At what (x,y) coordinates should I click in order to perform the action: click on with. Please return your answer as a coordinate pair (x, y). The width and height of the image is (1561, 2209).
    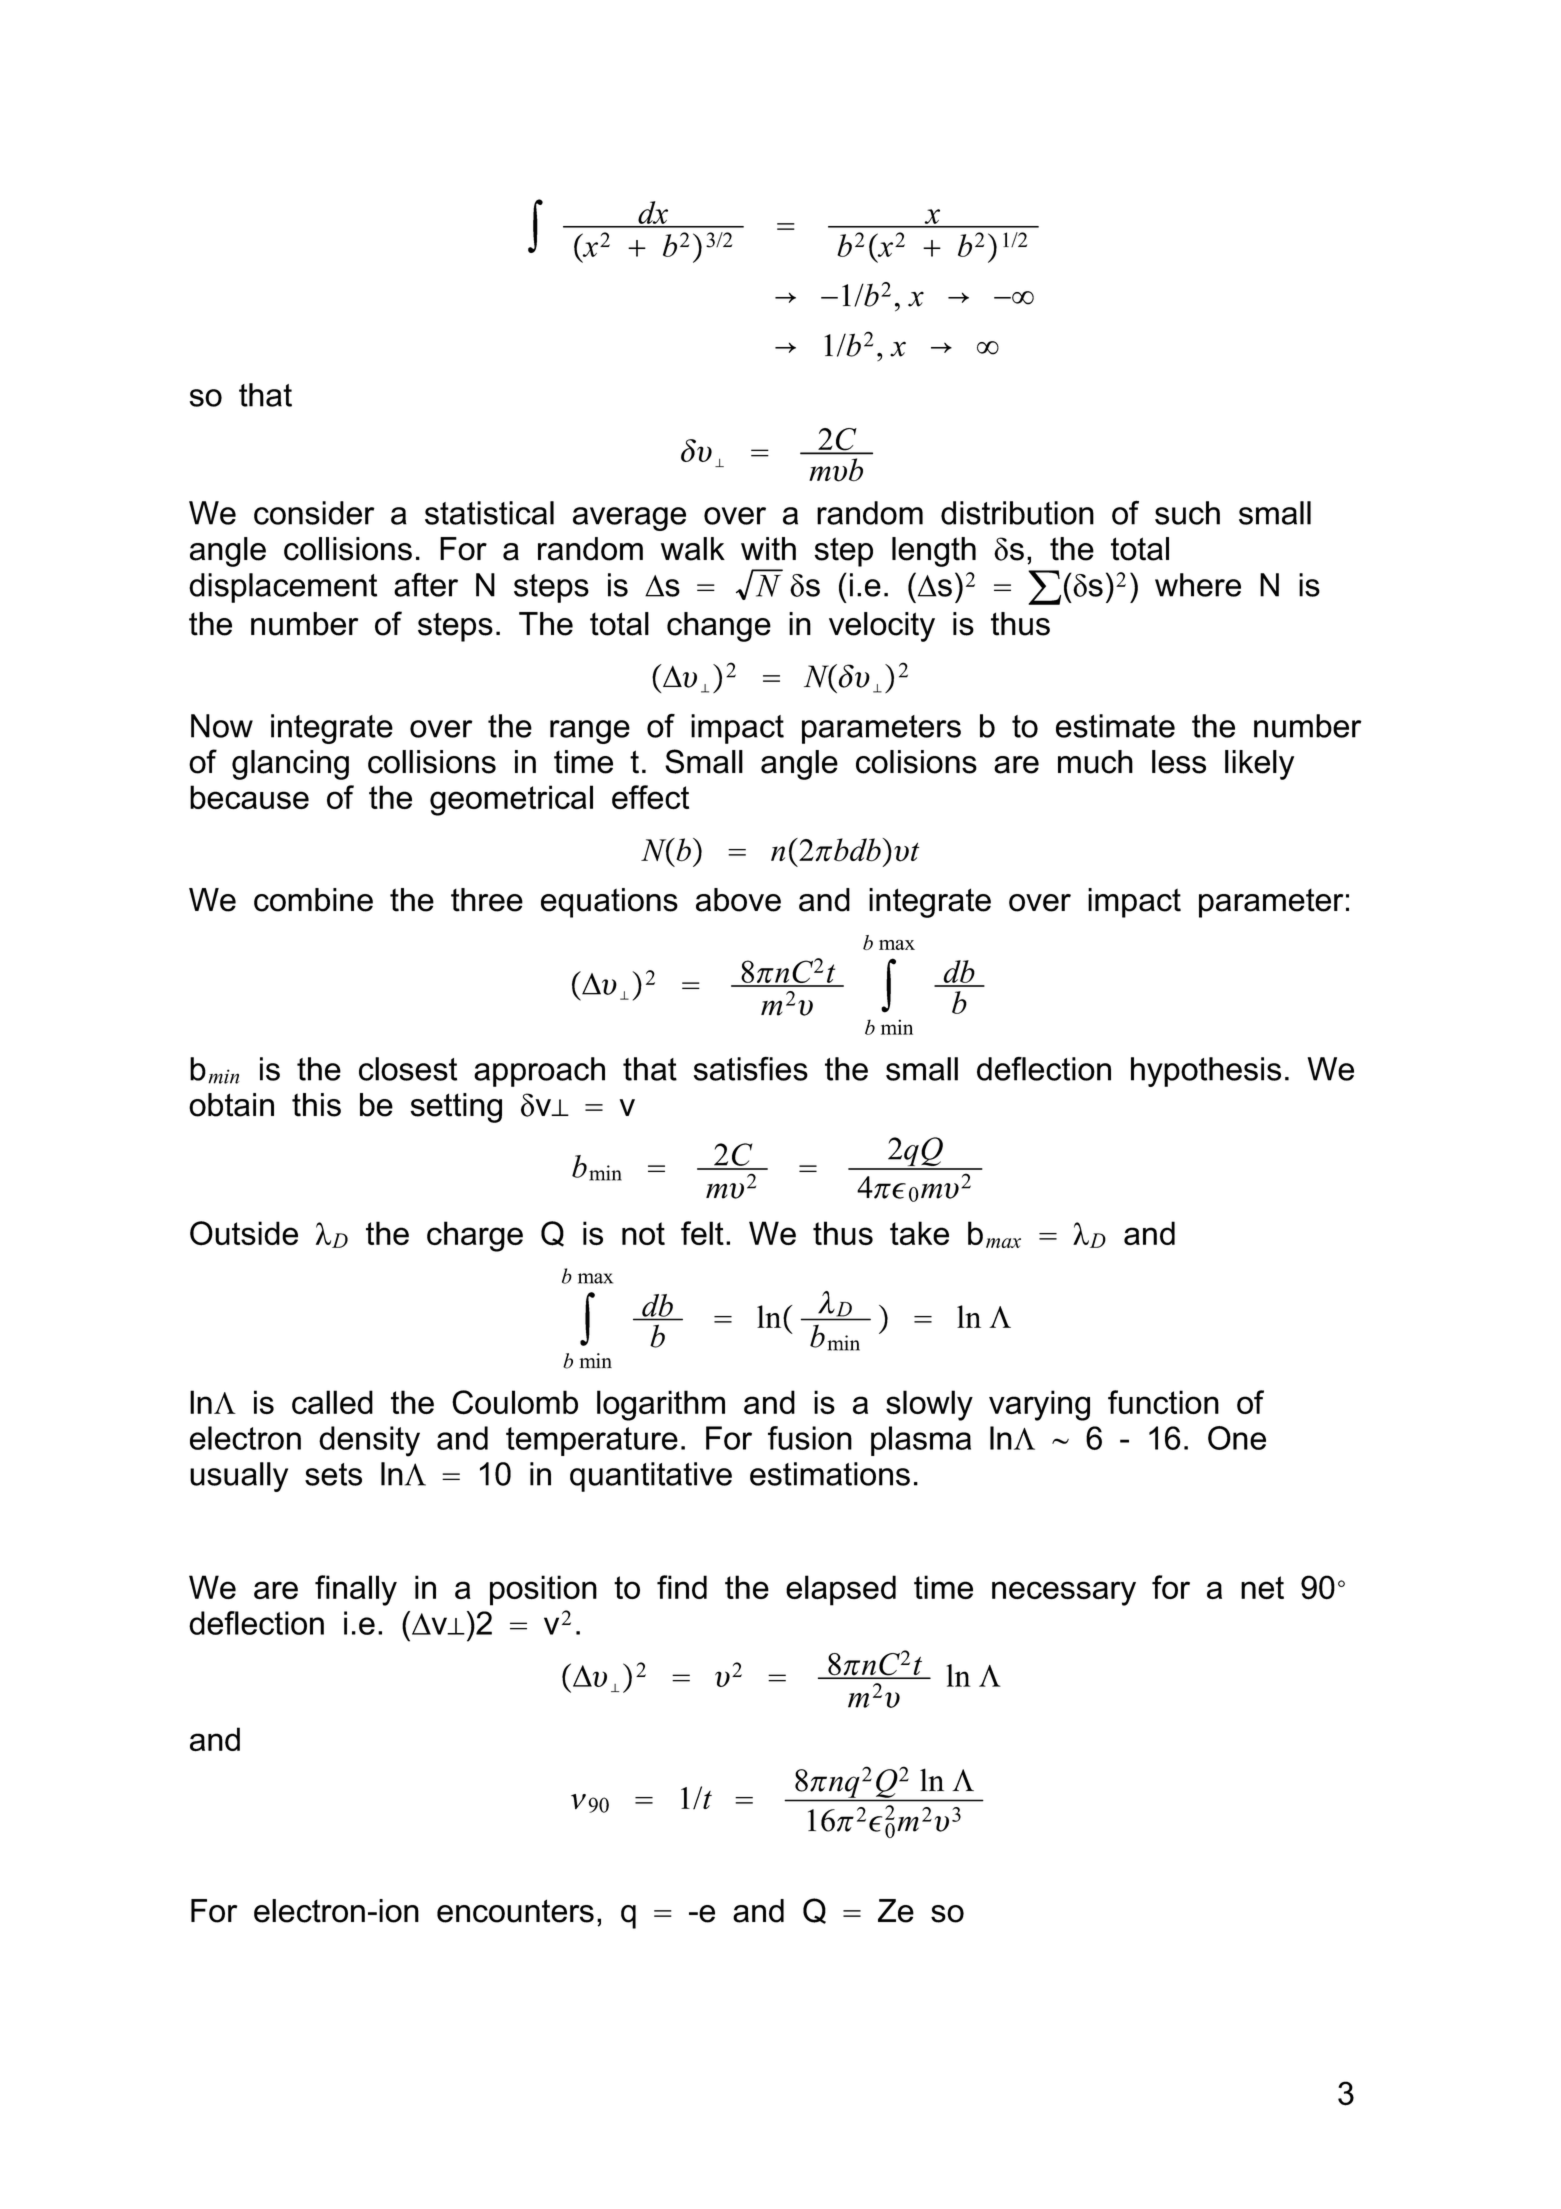
    Looking at the image, I should click on (768, 549).
